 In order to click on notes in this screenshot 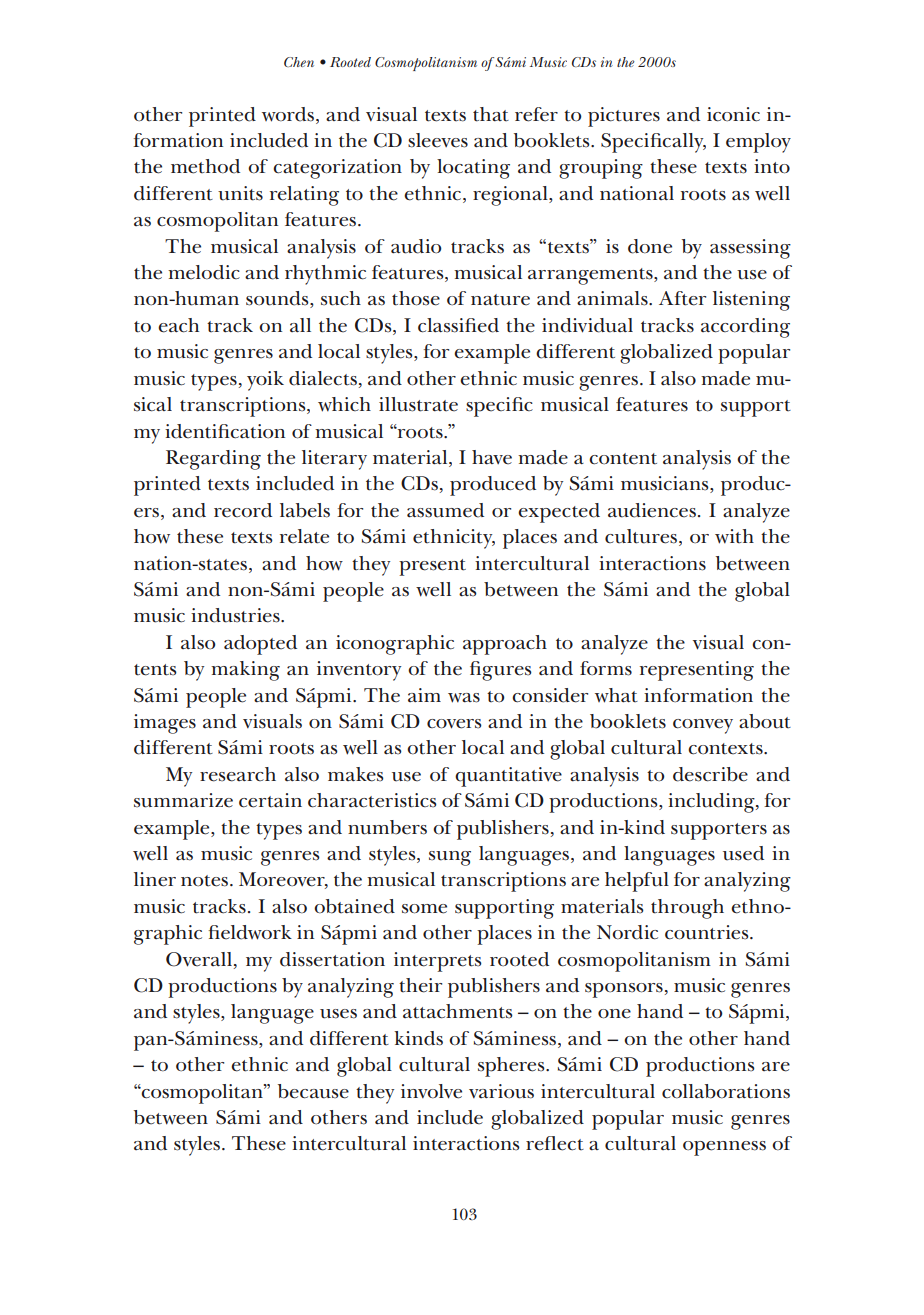, I will do `click(204, 881)`.
